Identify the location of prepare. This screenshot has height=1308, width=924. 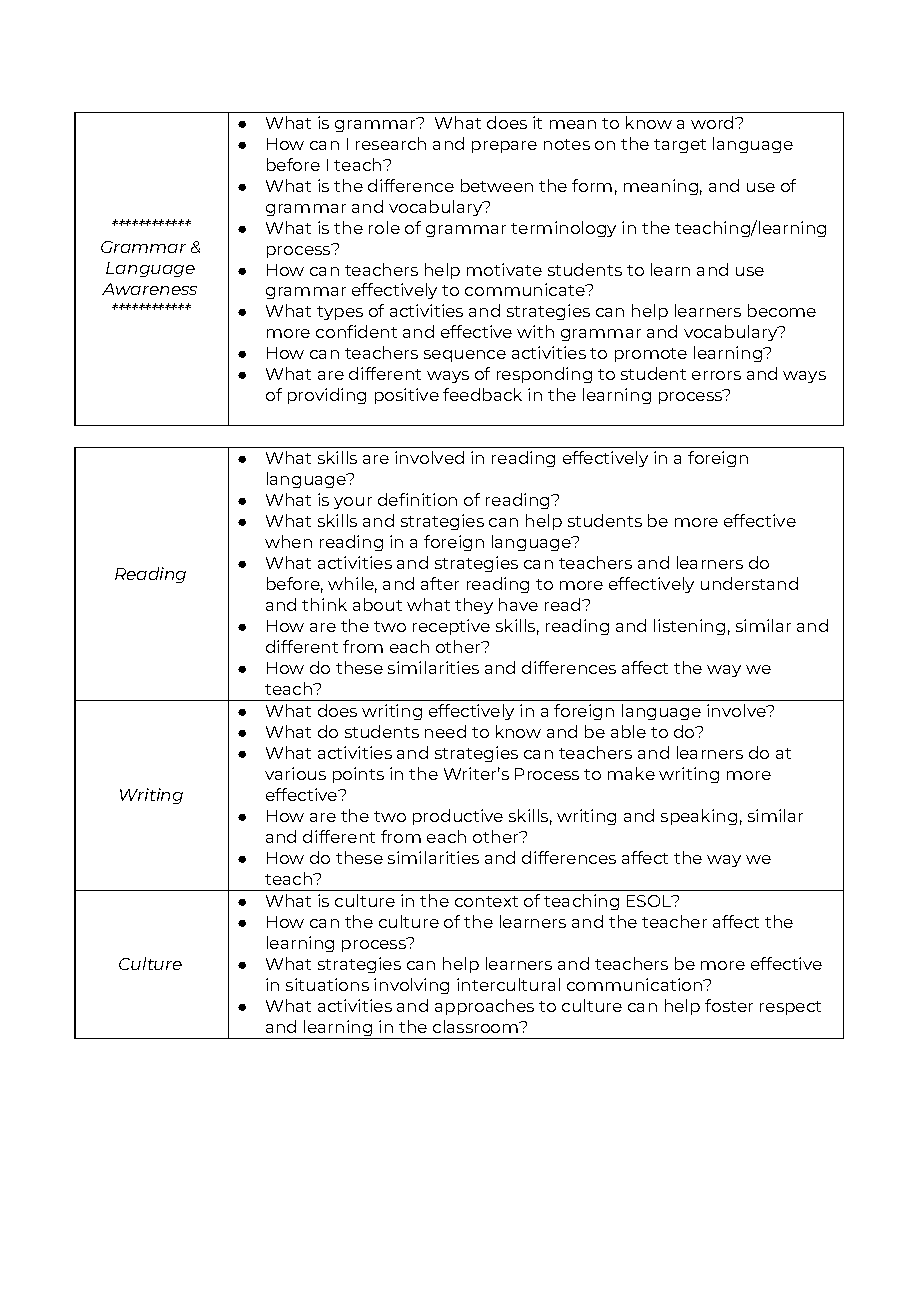
(504, 147).
